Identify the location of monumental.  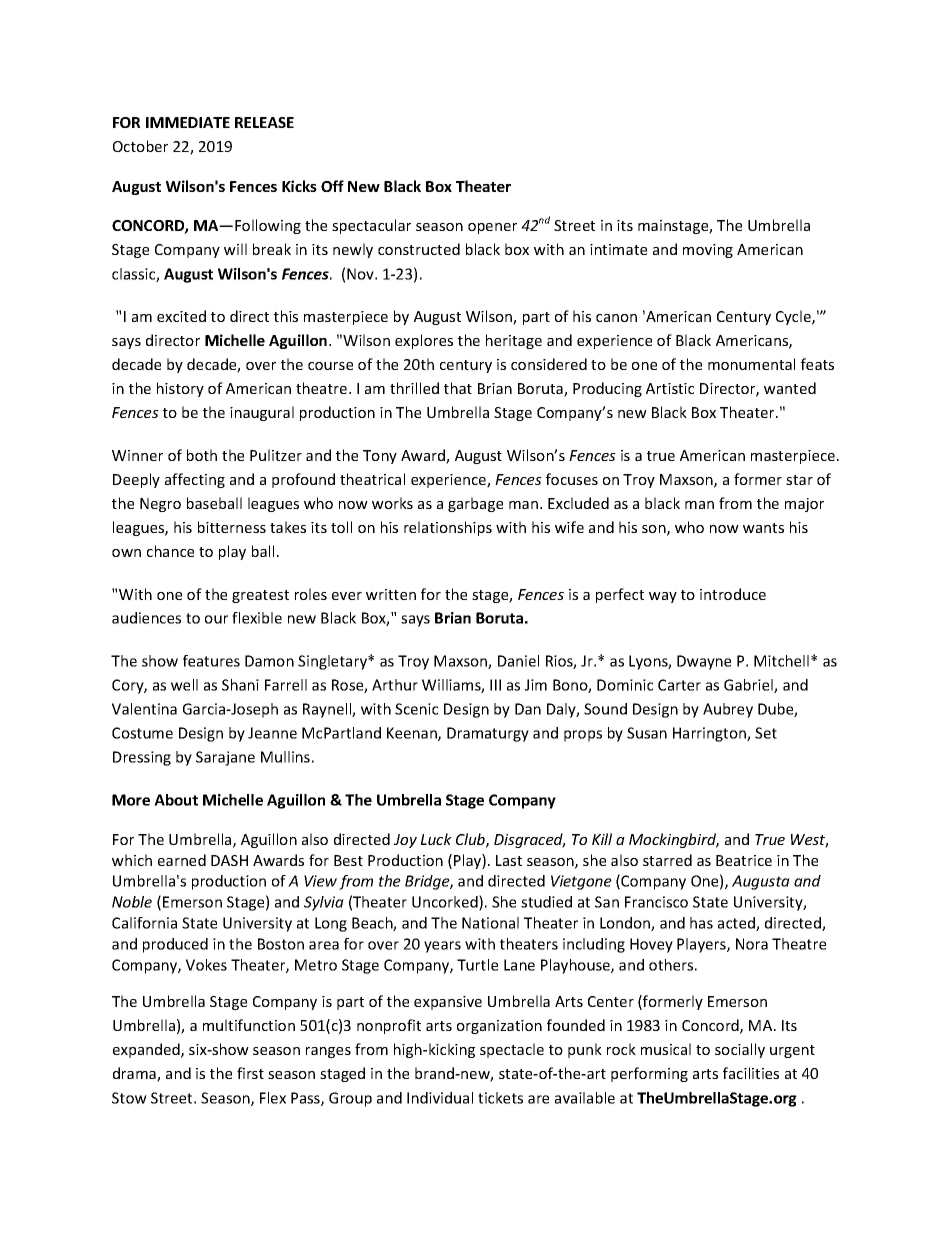
(751, 364).
